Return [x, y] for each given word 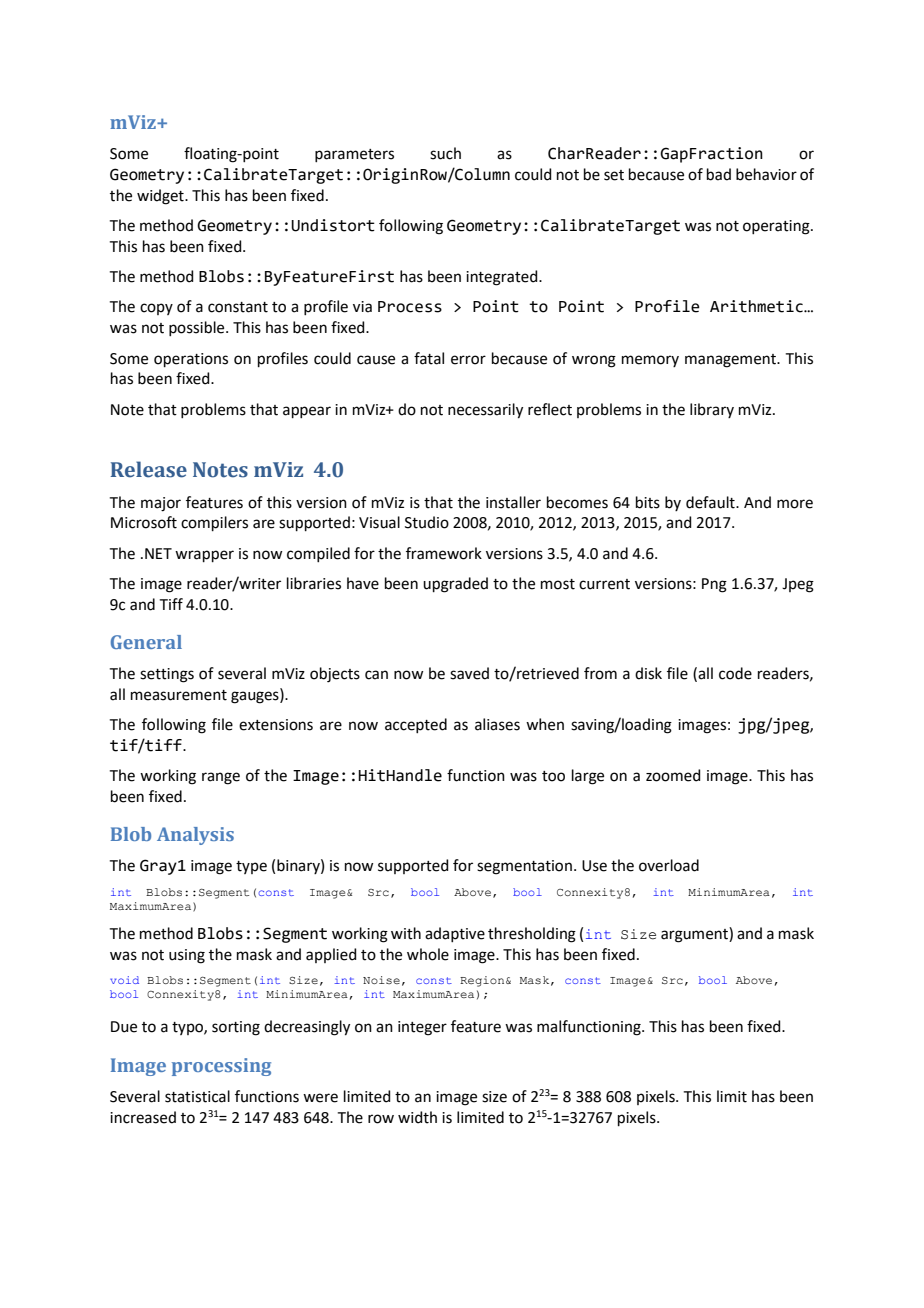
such [445, 153]
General [146, 642]
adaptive [455, 934]
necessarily [485, 411]
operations [191, 360]
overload [669, 865]
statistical [197, 1096]
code [735, 673]
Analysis [195, 836]
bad [719, 174]
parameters [354, 155]
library [712, 410]
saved [469, 673]
